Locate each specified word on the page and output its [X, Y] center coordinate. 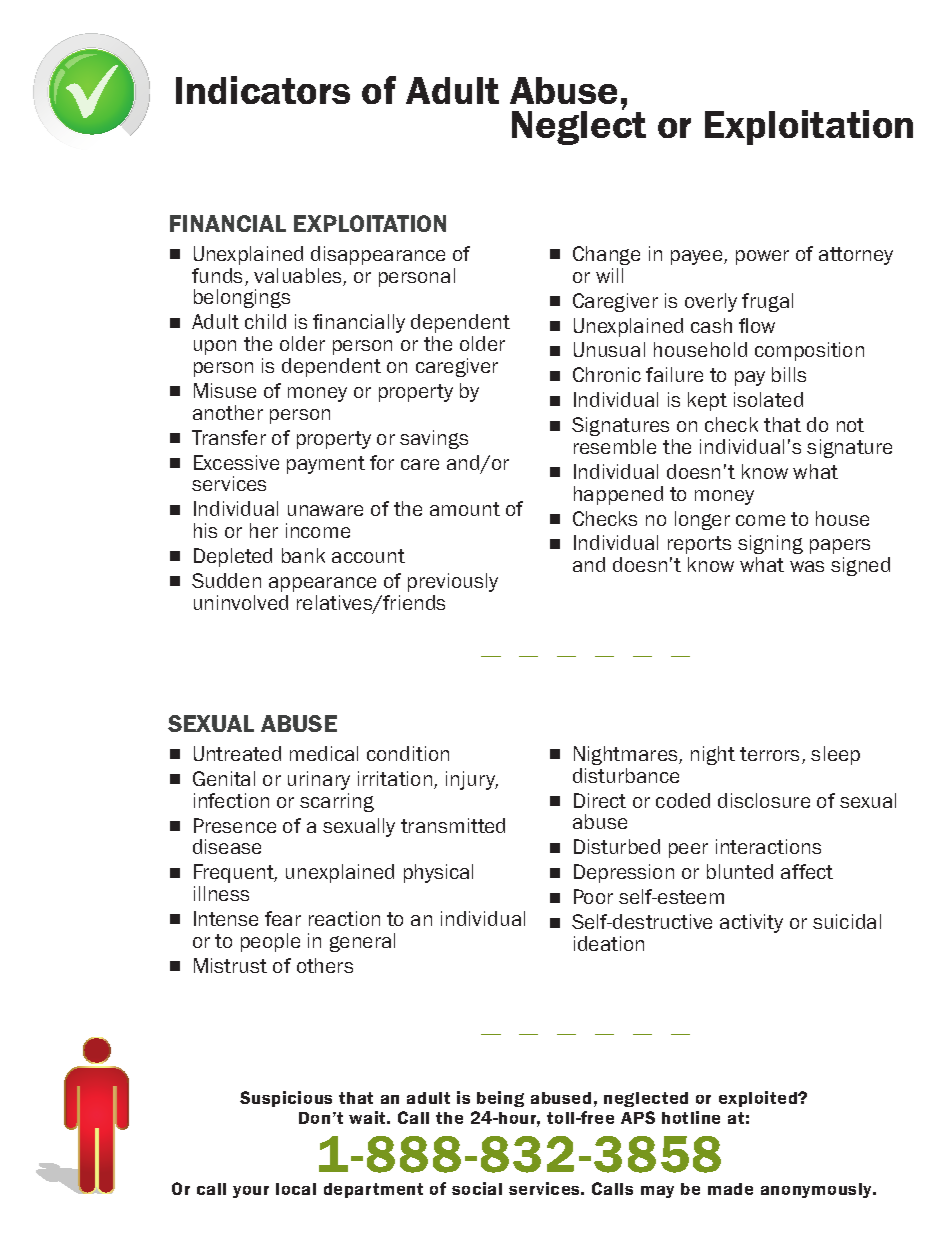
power [762, 257]
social [477, 1188]
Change [606, 255]
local [296, 1189]
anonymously [817, 1190]
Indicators [263, 90]
